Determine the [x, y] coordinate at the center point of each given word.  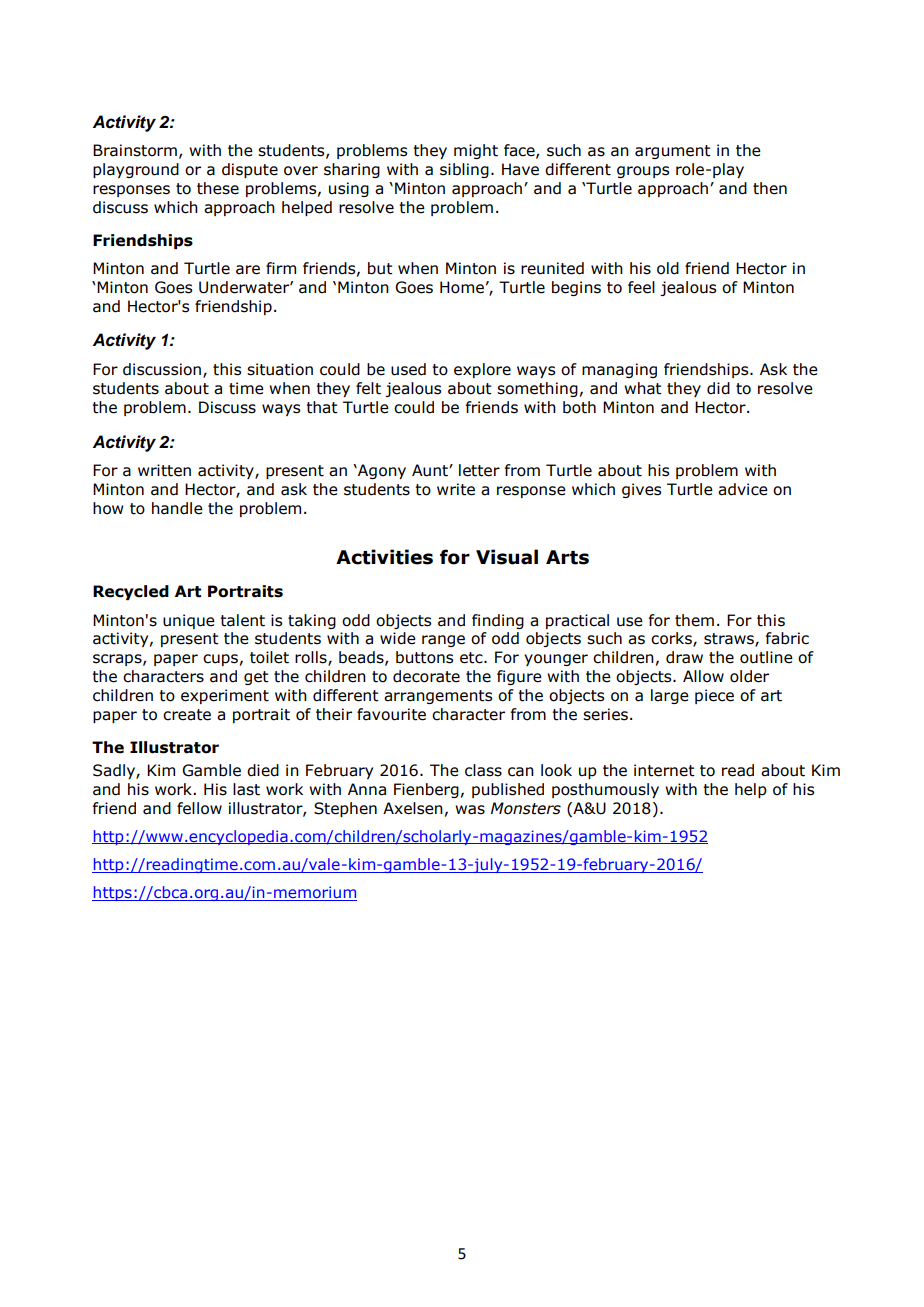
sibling [464, 170]
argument [673, 152]
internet [664, 770]
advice [743, 489]
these [218, 188]
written [164, 470]
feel [641, 287]
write [456, 489]
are [248, 270]
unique [189, 621]
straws [730, 640]
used [408, 369]
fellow [199, 808]
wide [398, 638]
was [470, 810]
